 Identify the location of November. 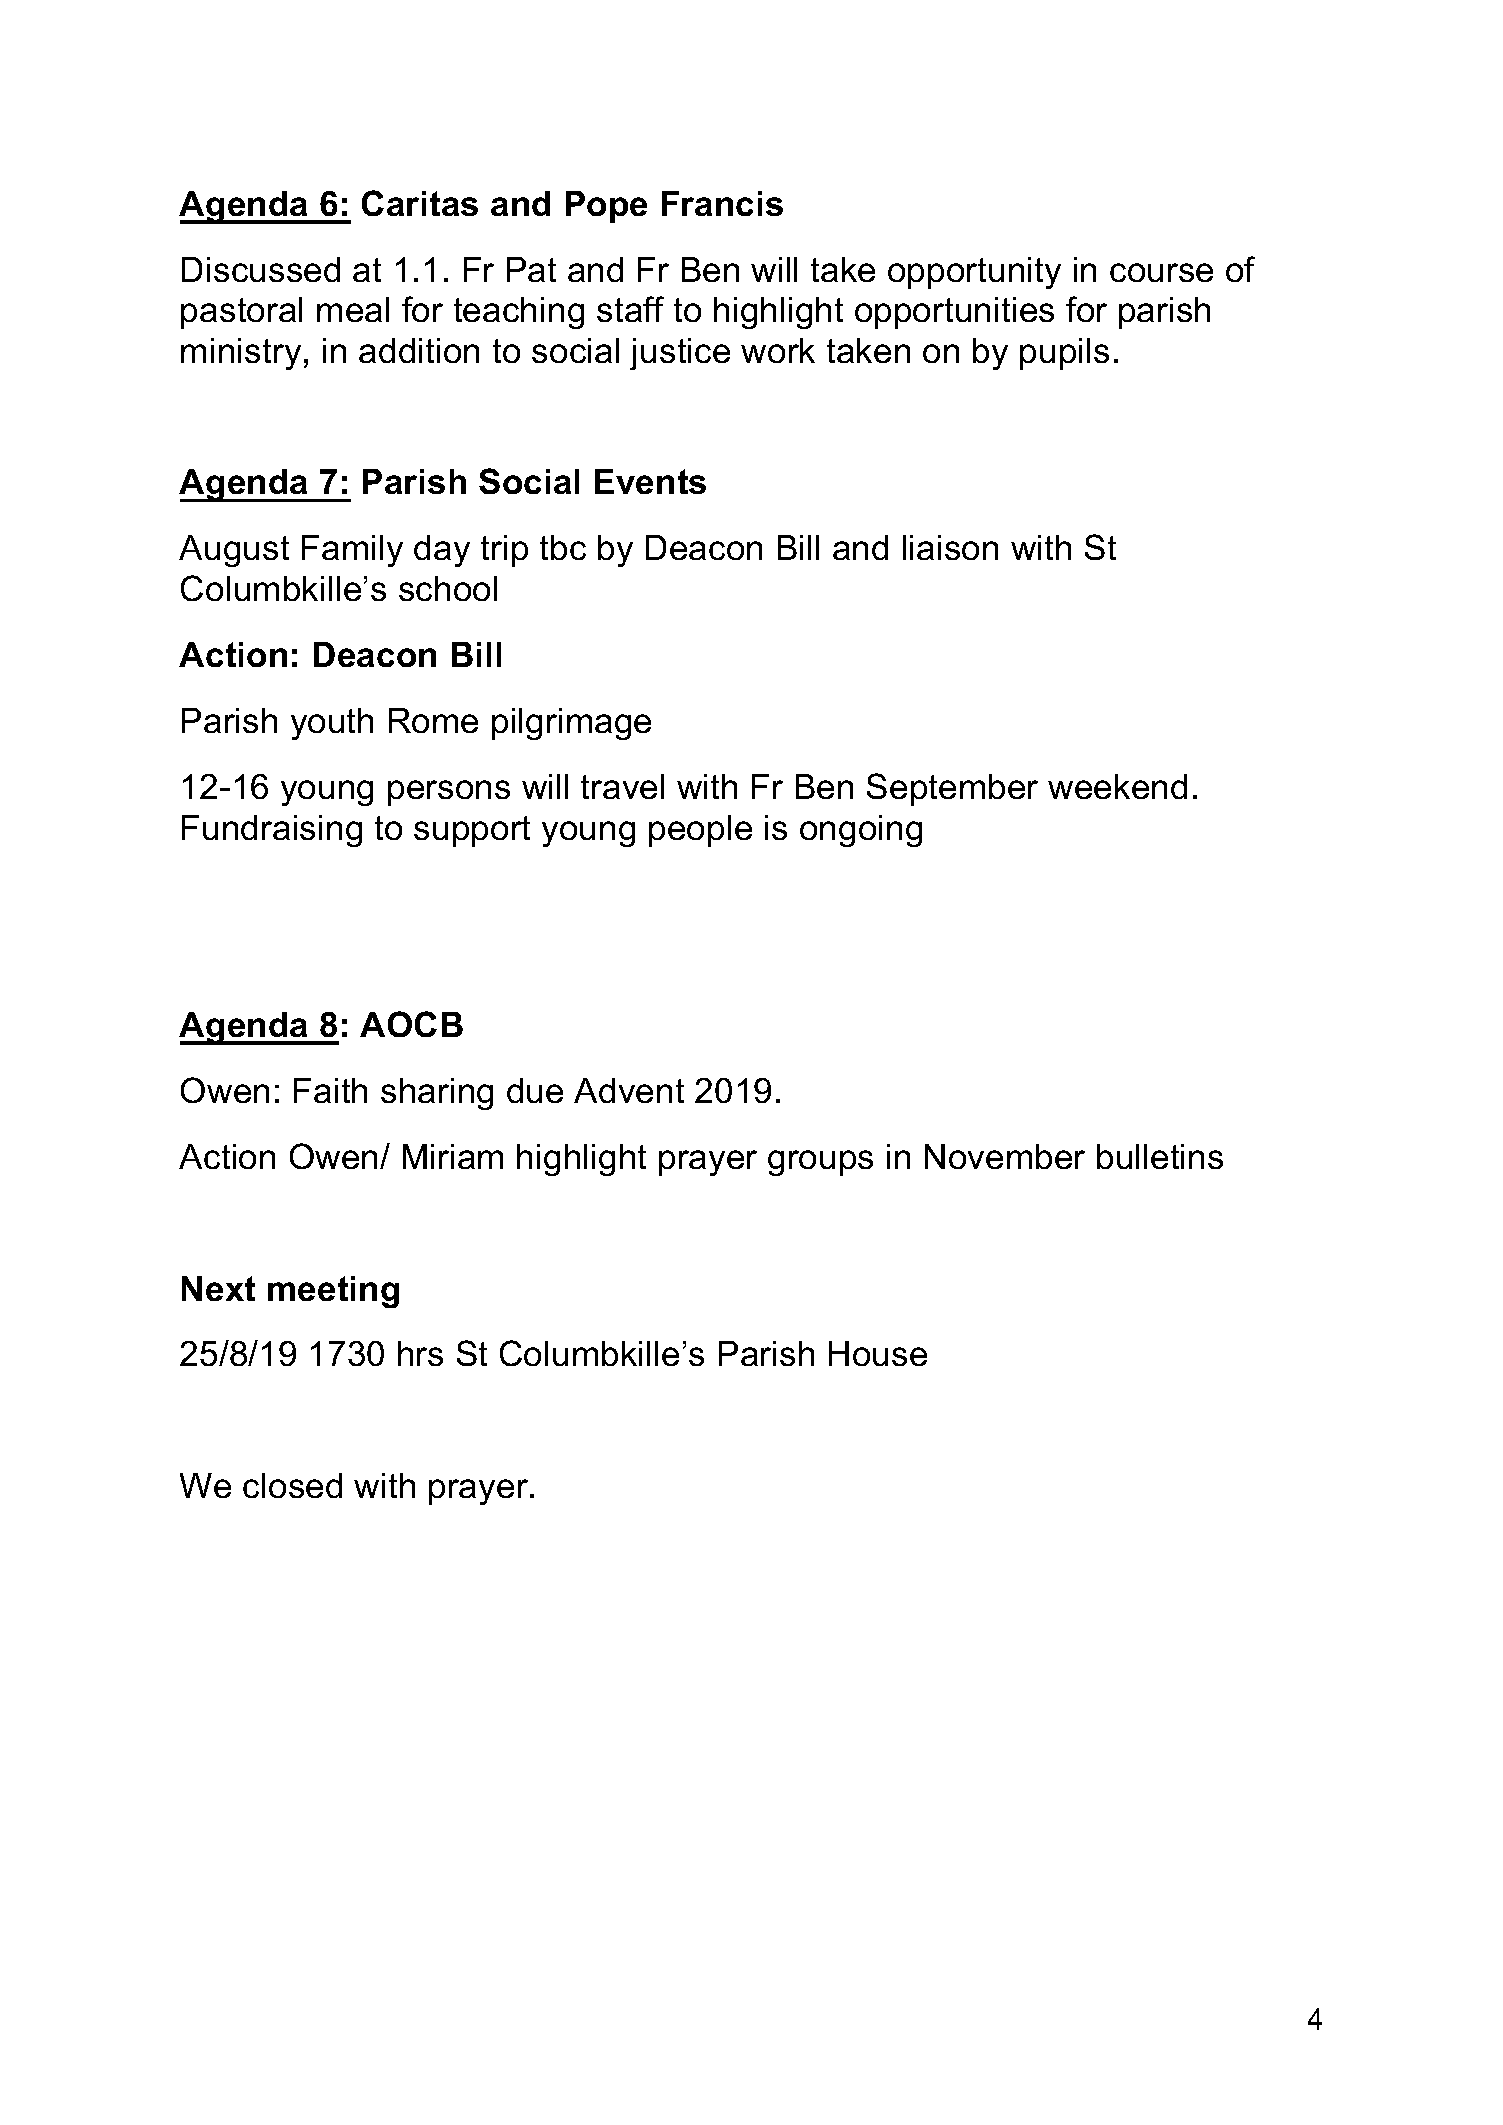
(1005, 1156).
